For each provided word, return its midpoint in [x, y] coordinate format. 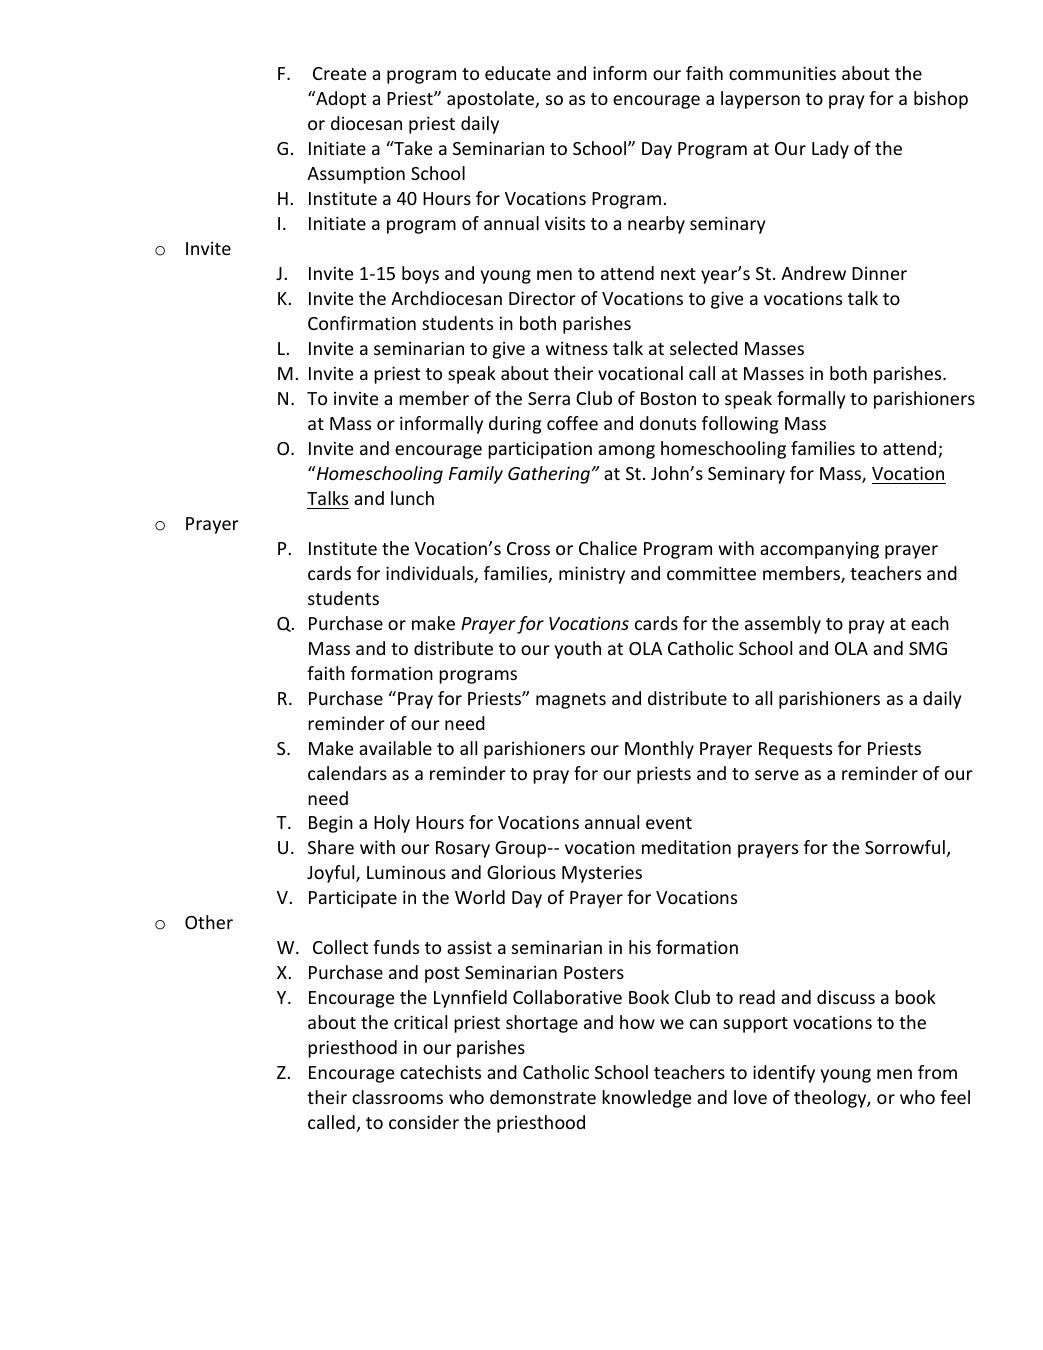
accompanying [819, 550]
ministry [592, 575]
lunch [412, 498]
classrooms [397, 1097]
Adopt [340, 100]
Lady [830, 150]
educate [518, 73]
